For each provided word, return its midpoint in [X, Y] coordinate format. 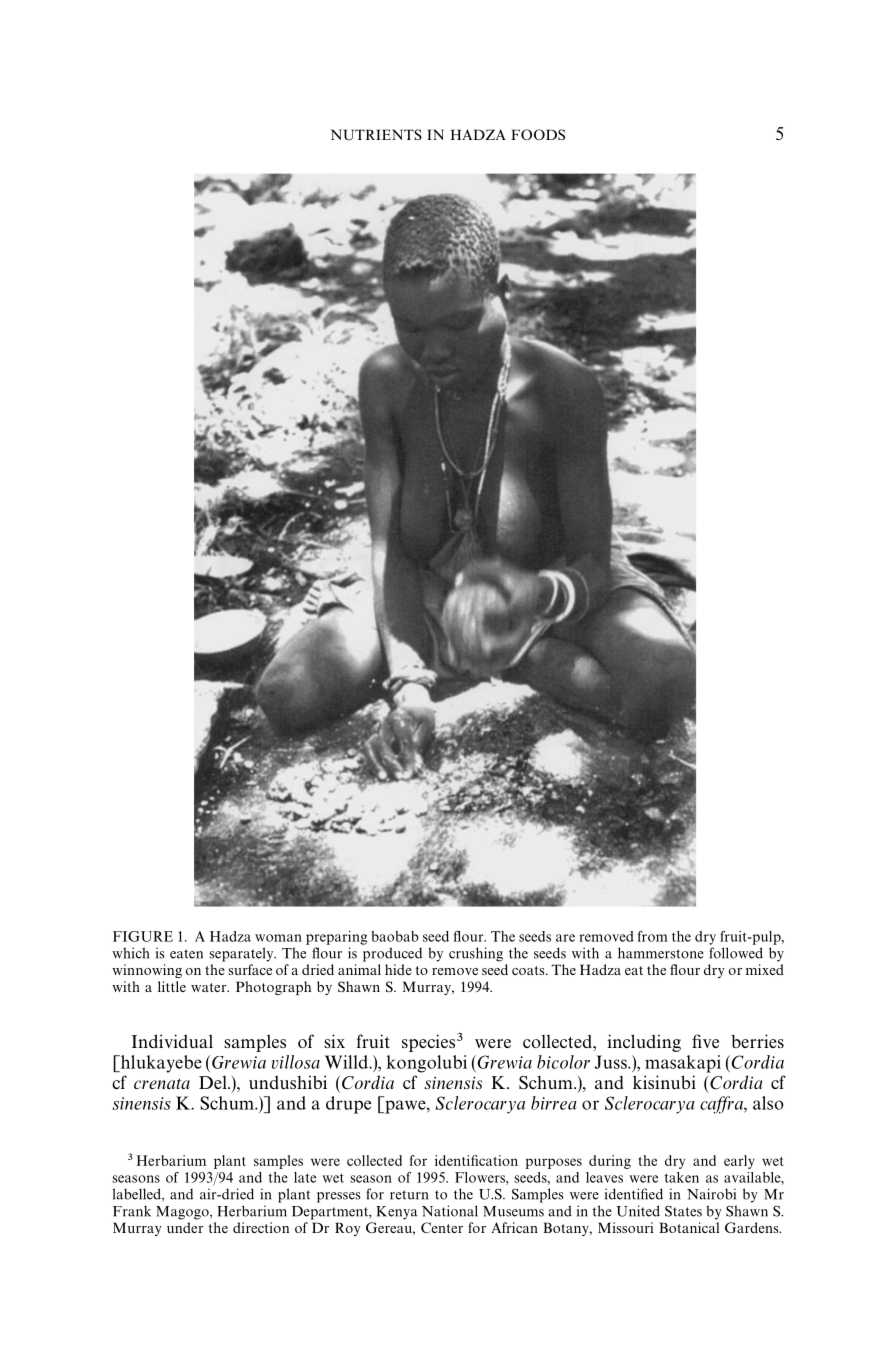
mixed [765, 969]
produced [392, 954]
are [565, 938]
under [185, 1227]
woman [278, 938]
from [652, 936]
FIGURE [143, 936]
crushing [476, 954]
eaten [186, 954]
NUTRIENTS [376, 135]
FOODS [538, 134]
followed [736, 953]
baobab [395, 936]
